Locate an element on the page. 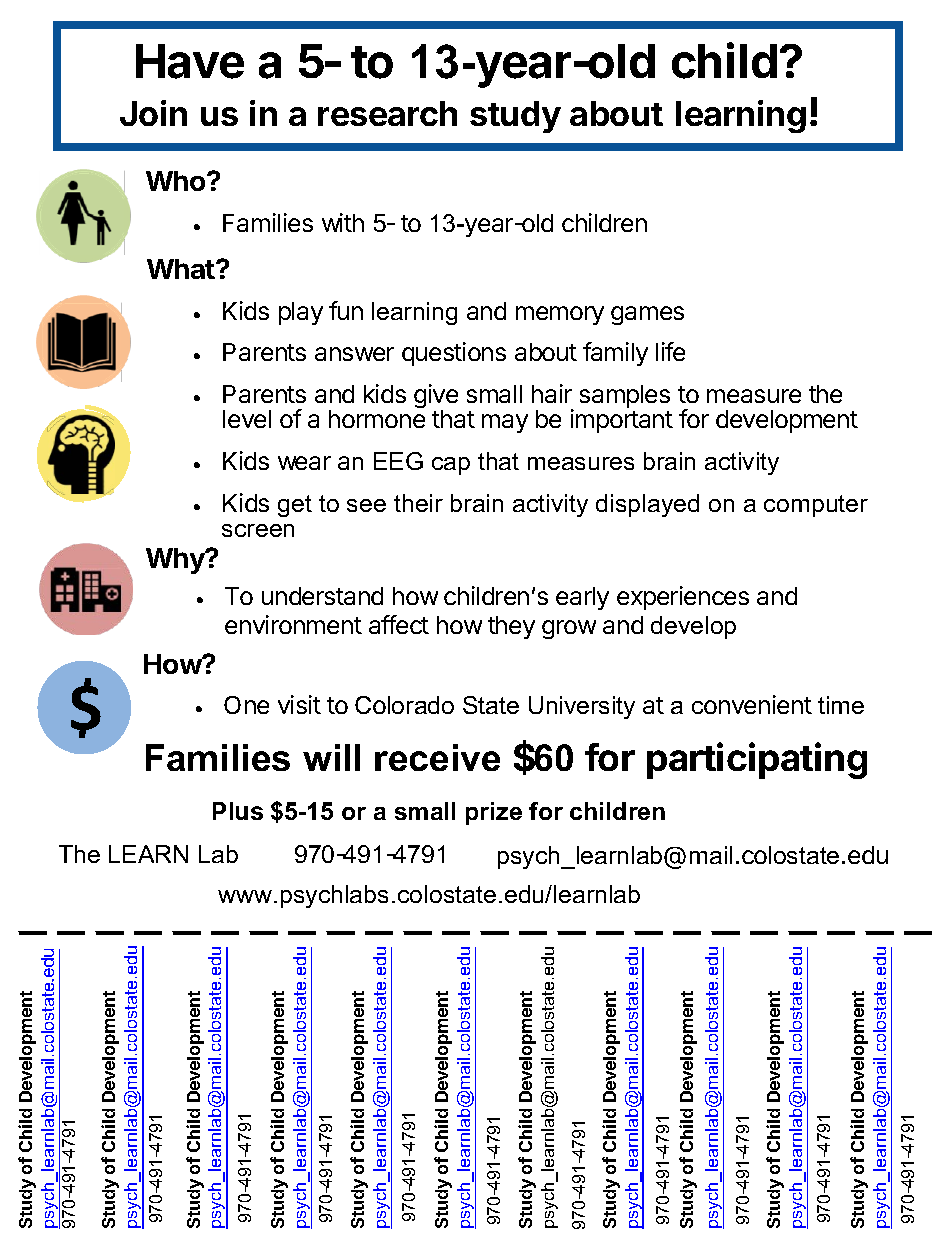 The image size is (952, 1233). What is located at coordinates (182, 269).
